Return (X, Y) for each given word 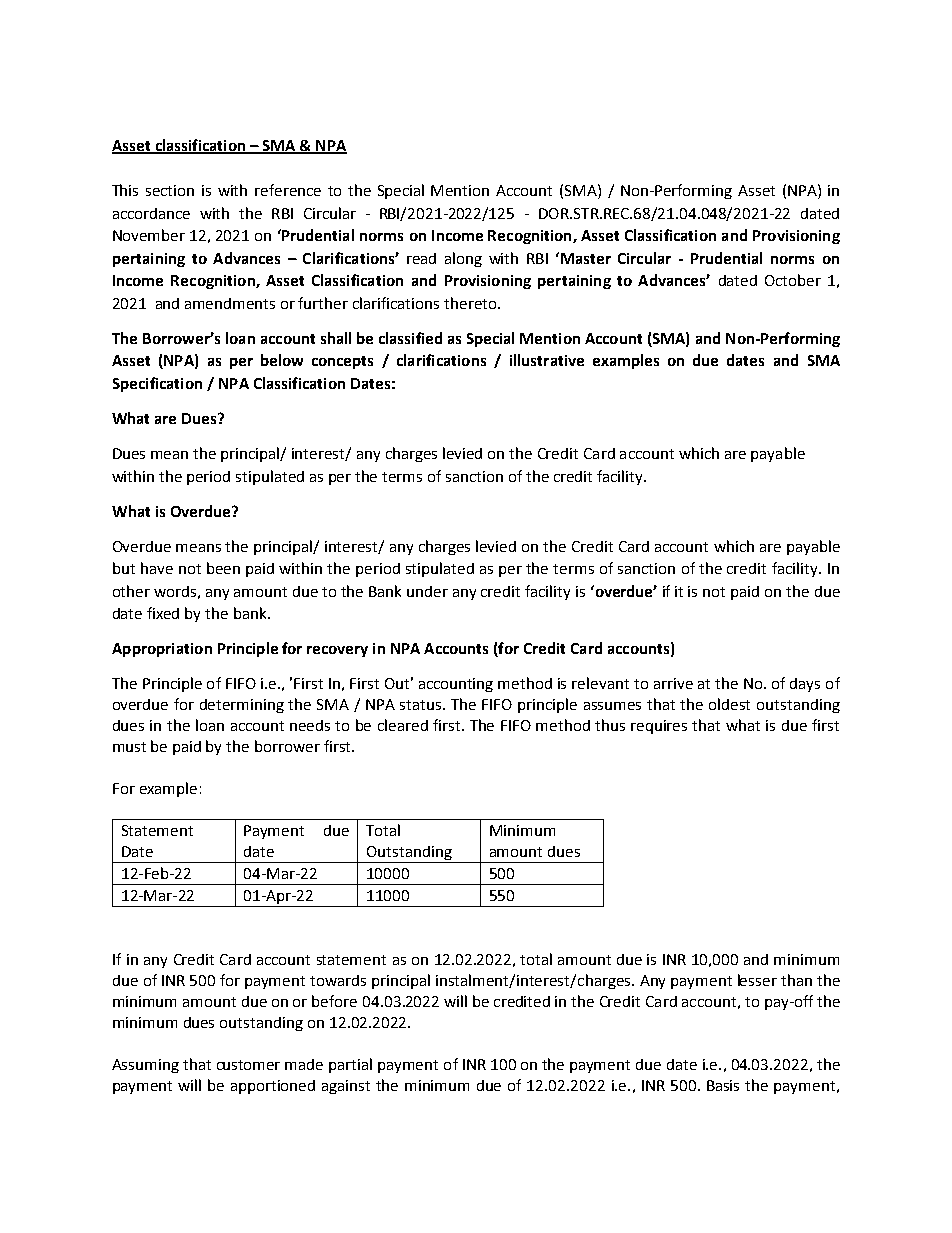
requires (659, 727)
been (223, 568)
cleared (403, 725)
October (793, 280)
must (129, 747)
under (427, 591)
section (170, 190)
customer (248, 1065)
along (463, 259)
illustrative (547, 360)
